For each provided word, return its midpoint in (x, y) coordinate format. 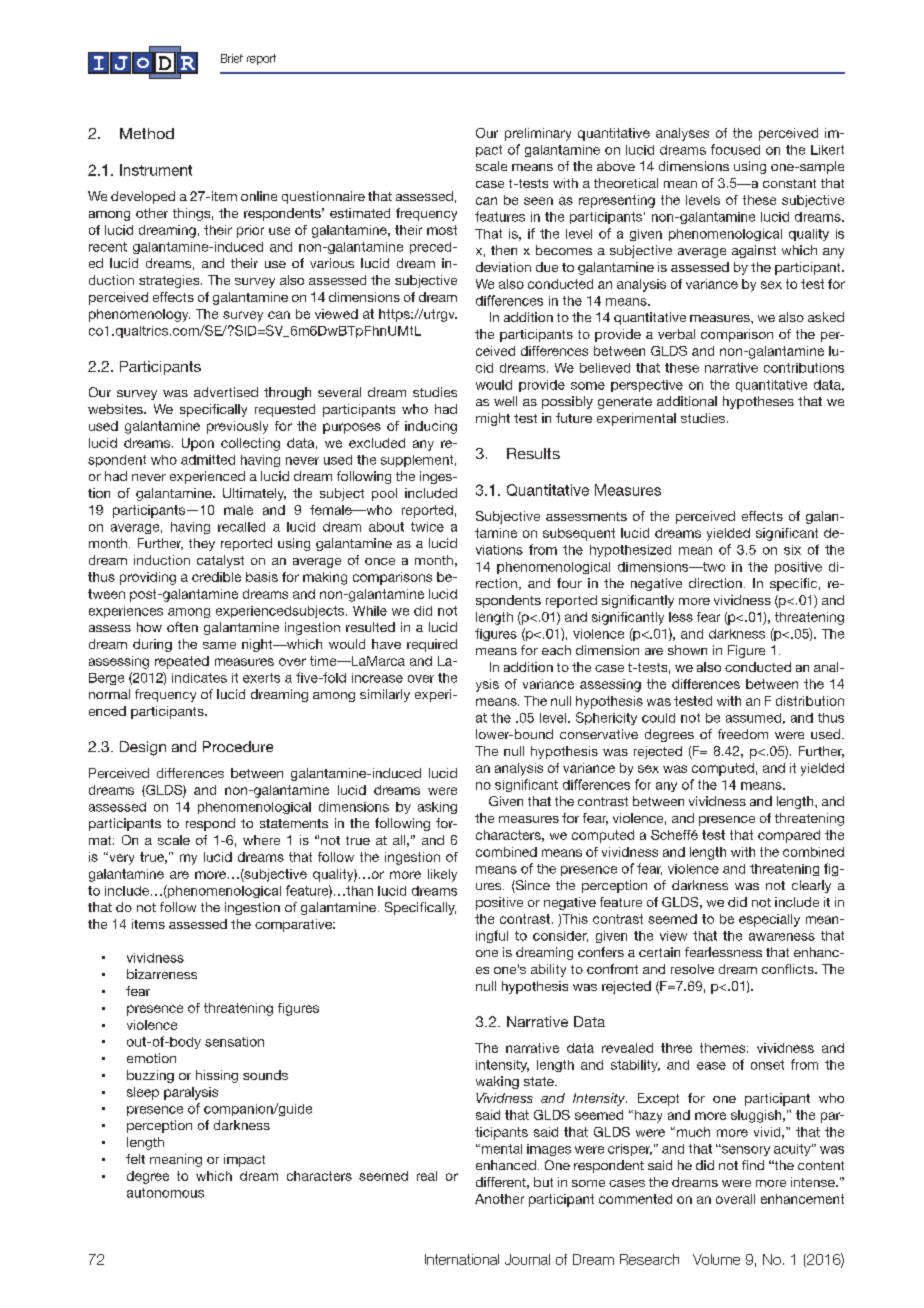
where (261, 840)
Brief (232, 58)
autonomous (165, 1193)
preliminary (538, 134)
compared (789, 836)
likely (442, 875)
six (792, 550)
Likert (827, 150)
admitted (208, 460)
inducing (431, 427)
